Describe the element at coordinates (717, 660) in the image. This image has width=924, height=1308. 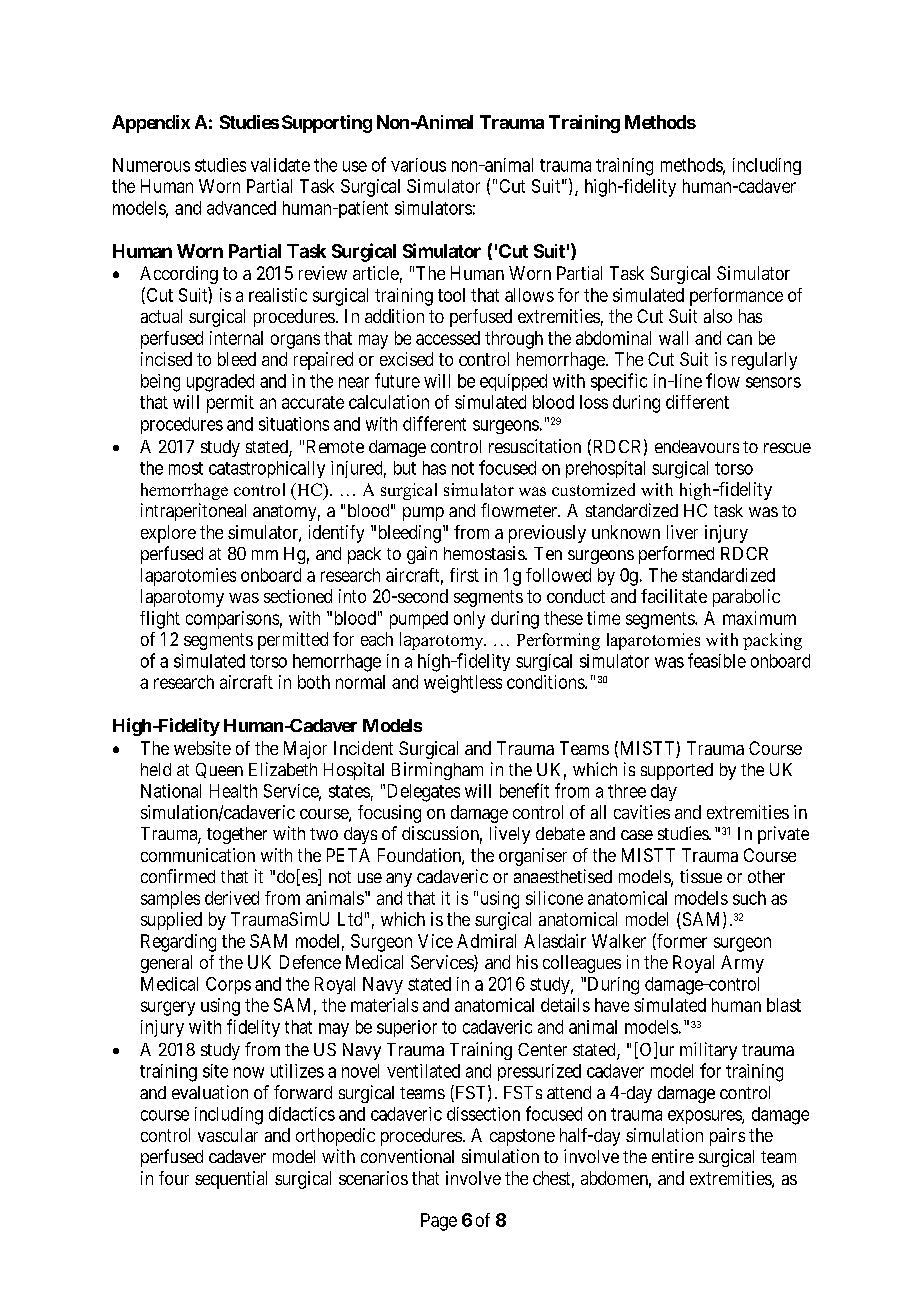
I see `feasible` at that location.
